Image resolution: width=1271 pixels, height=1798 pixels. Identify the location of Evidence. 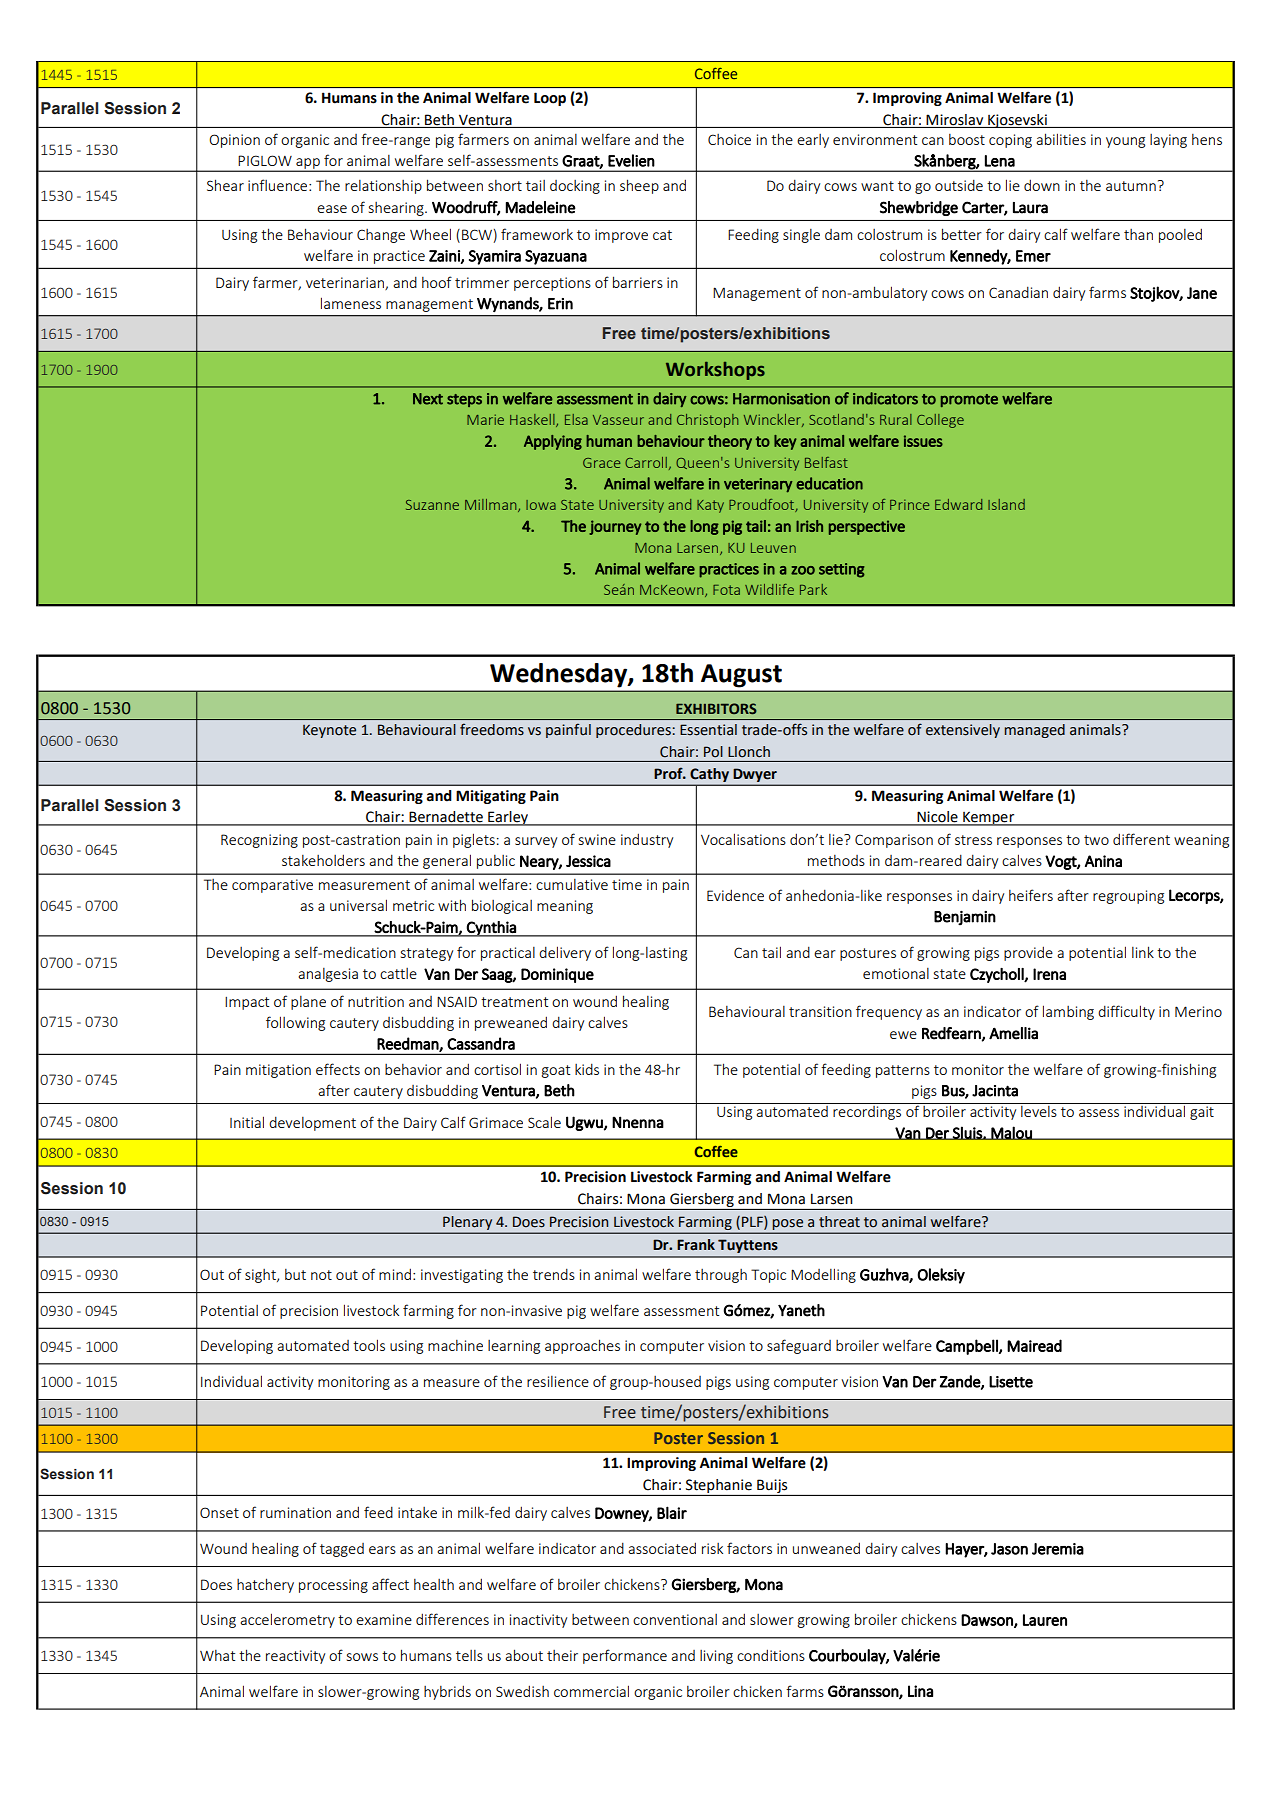
(735, 895).
